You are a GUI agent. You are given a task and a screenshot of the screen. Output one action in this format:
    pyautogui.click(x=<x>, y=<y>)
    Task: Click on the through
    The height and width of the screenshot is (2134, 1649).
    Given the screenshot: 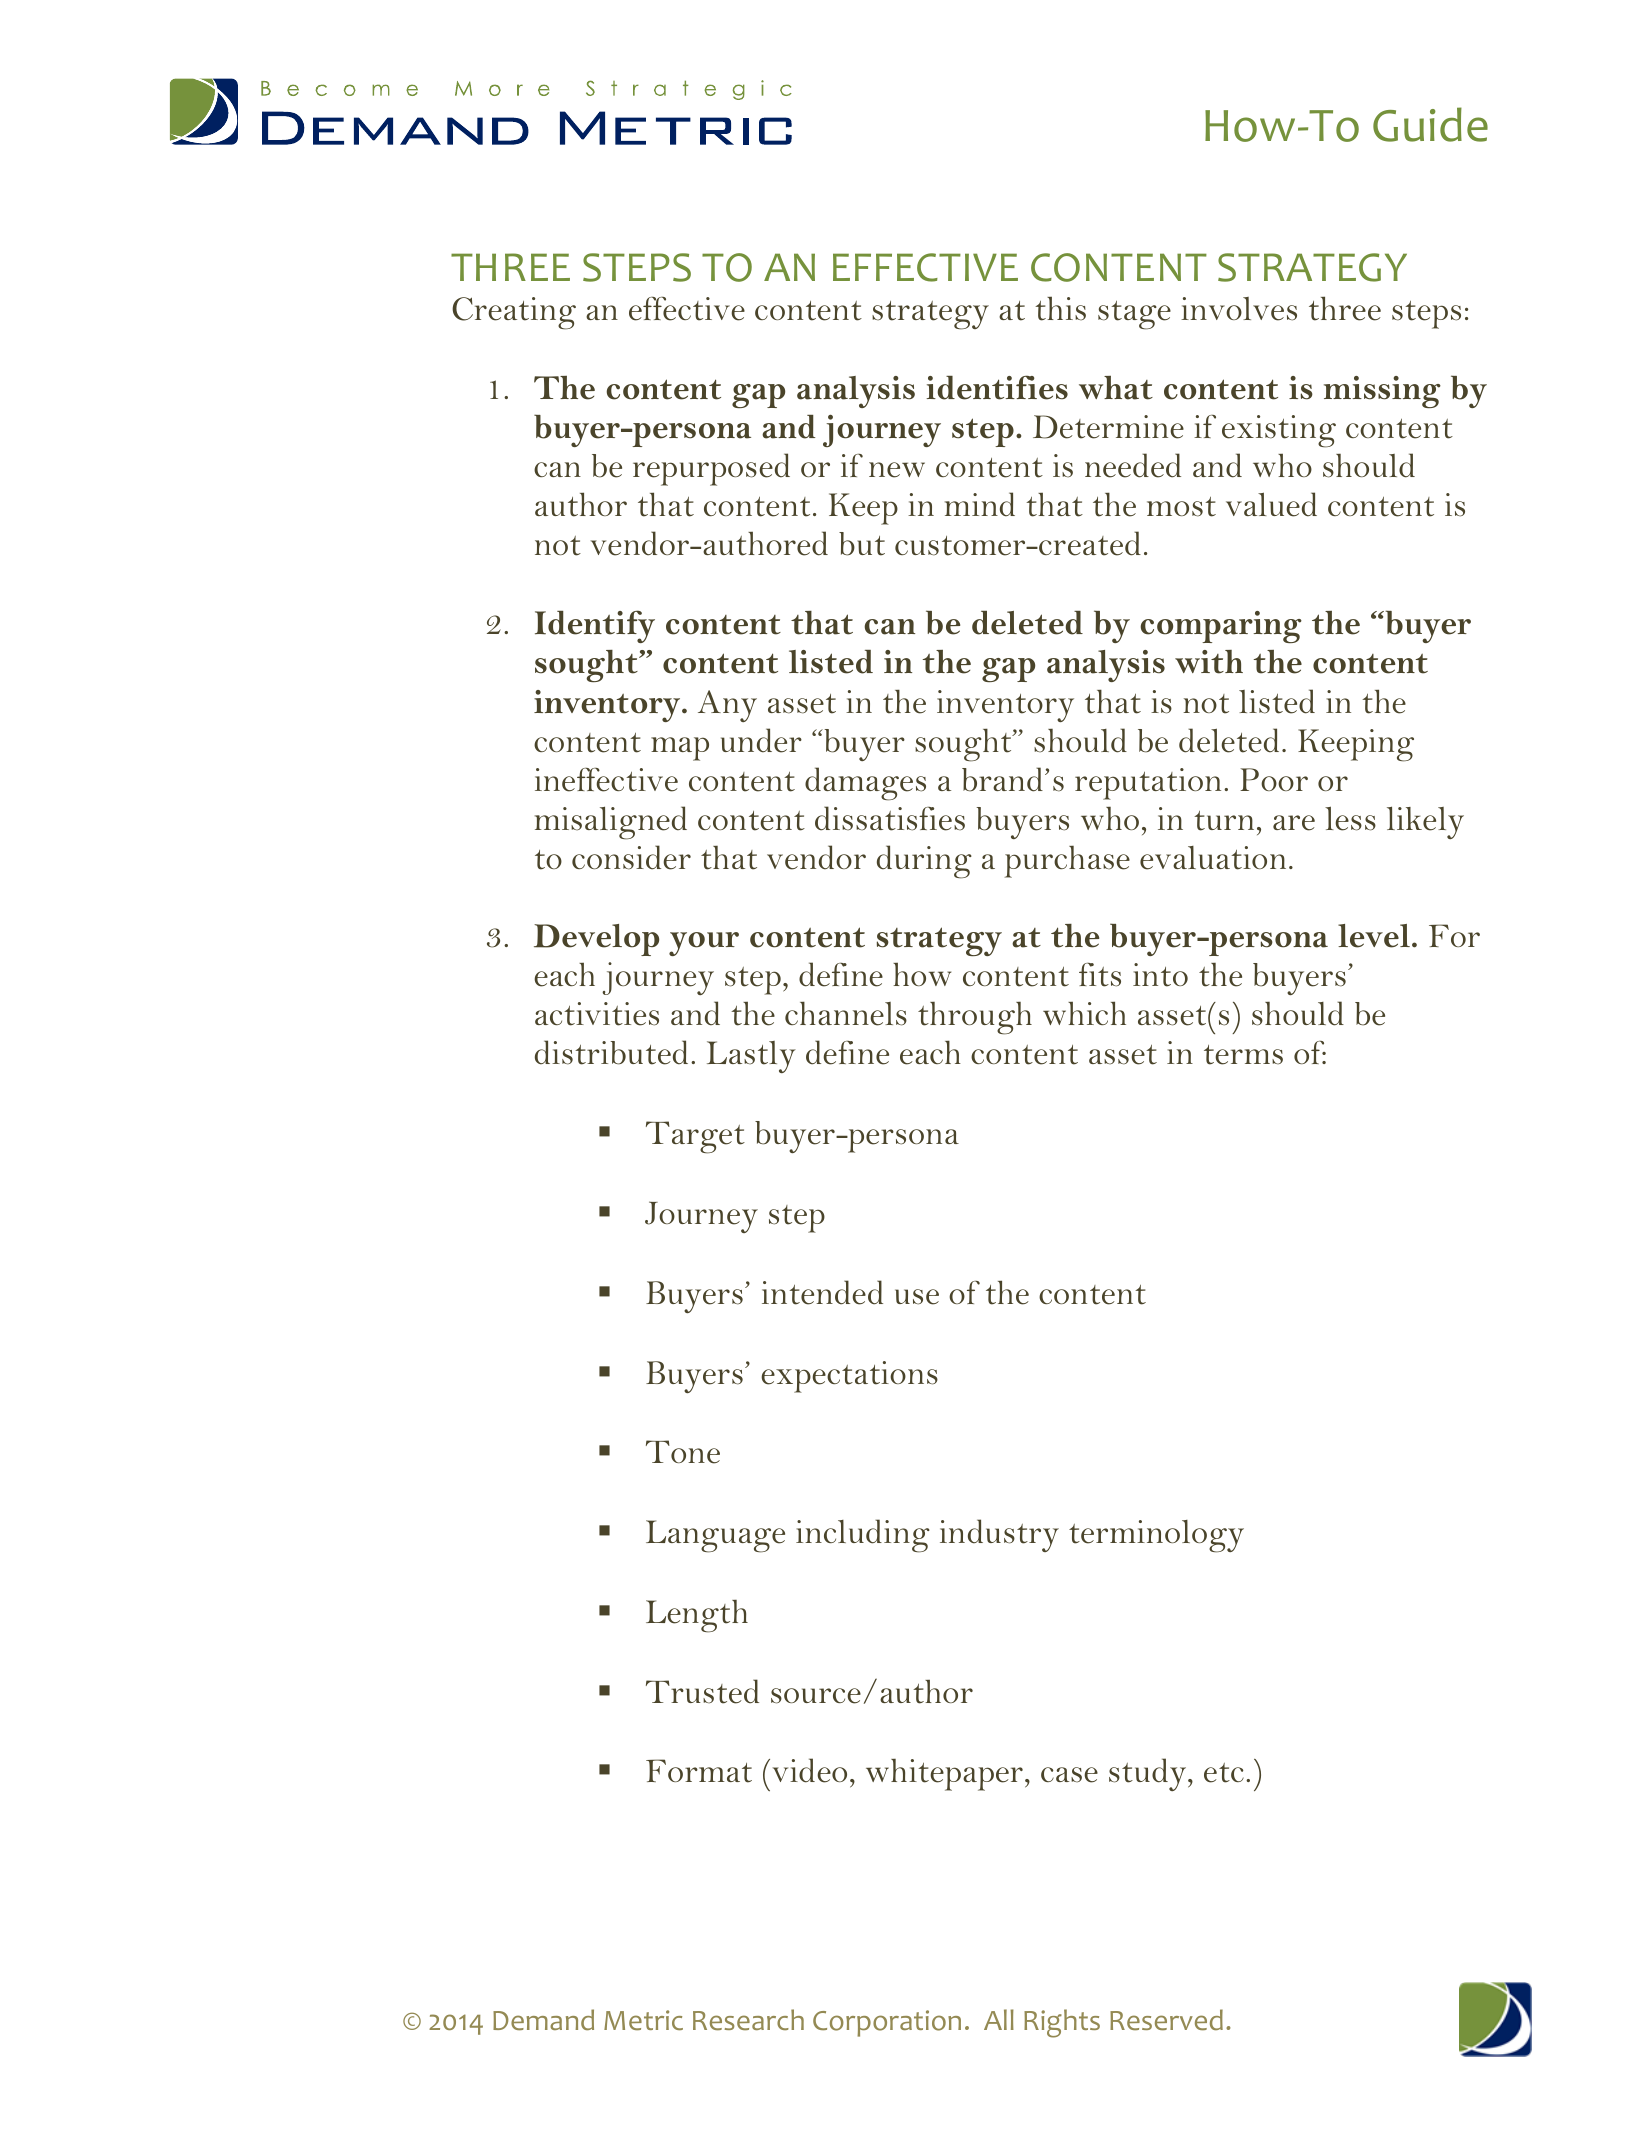 What is the action you would take?
    pyautogui.click(x=975, y=1018)
